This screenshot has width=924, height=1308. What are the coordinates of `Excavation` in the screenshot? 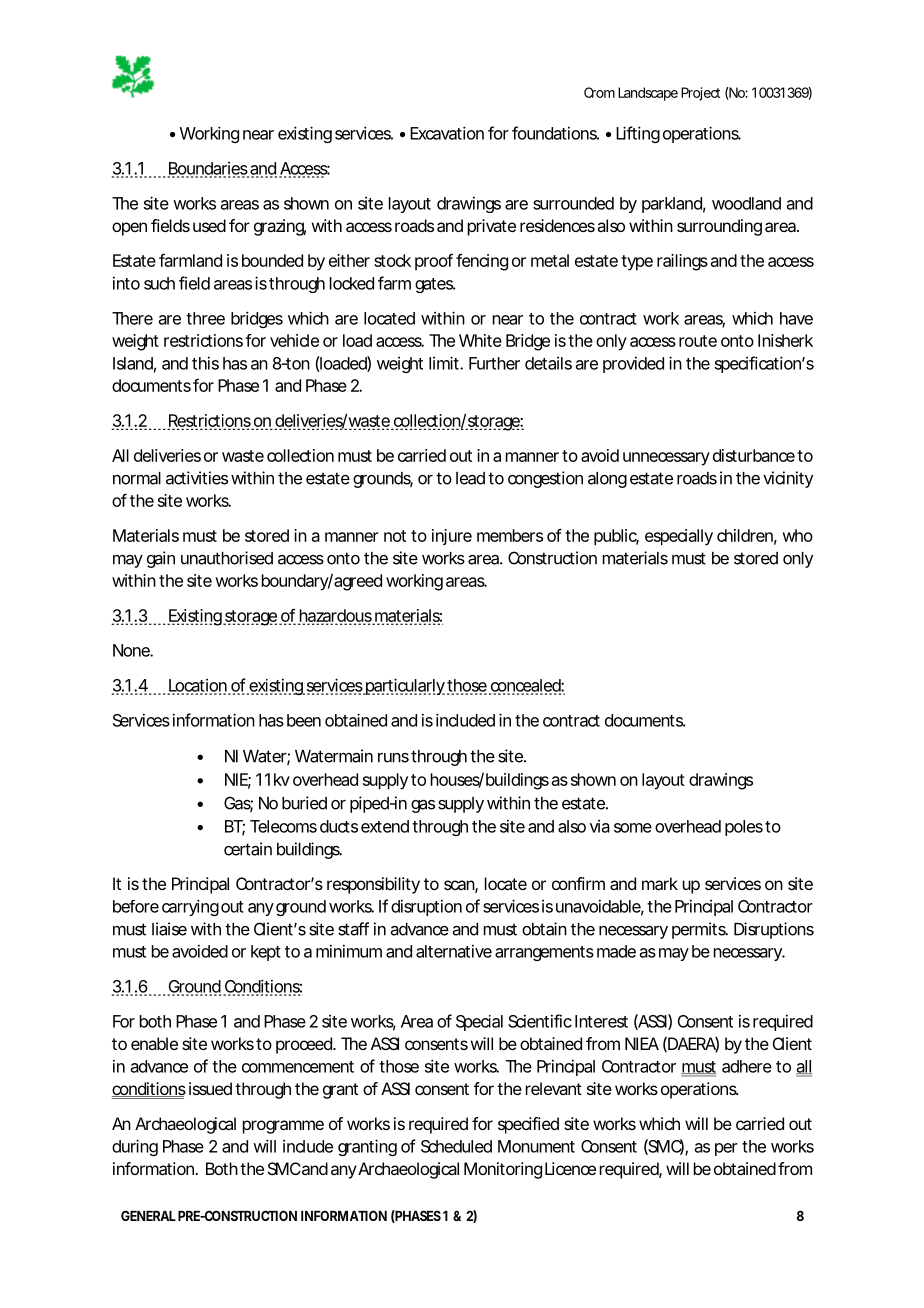 It's located at (447, 133).
